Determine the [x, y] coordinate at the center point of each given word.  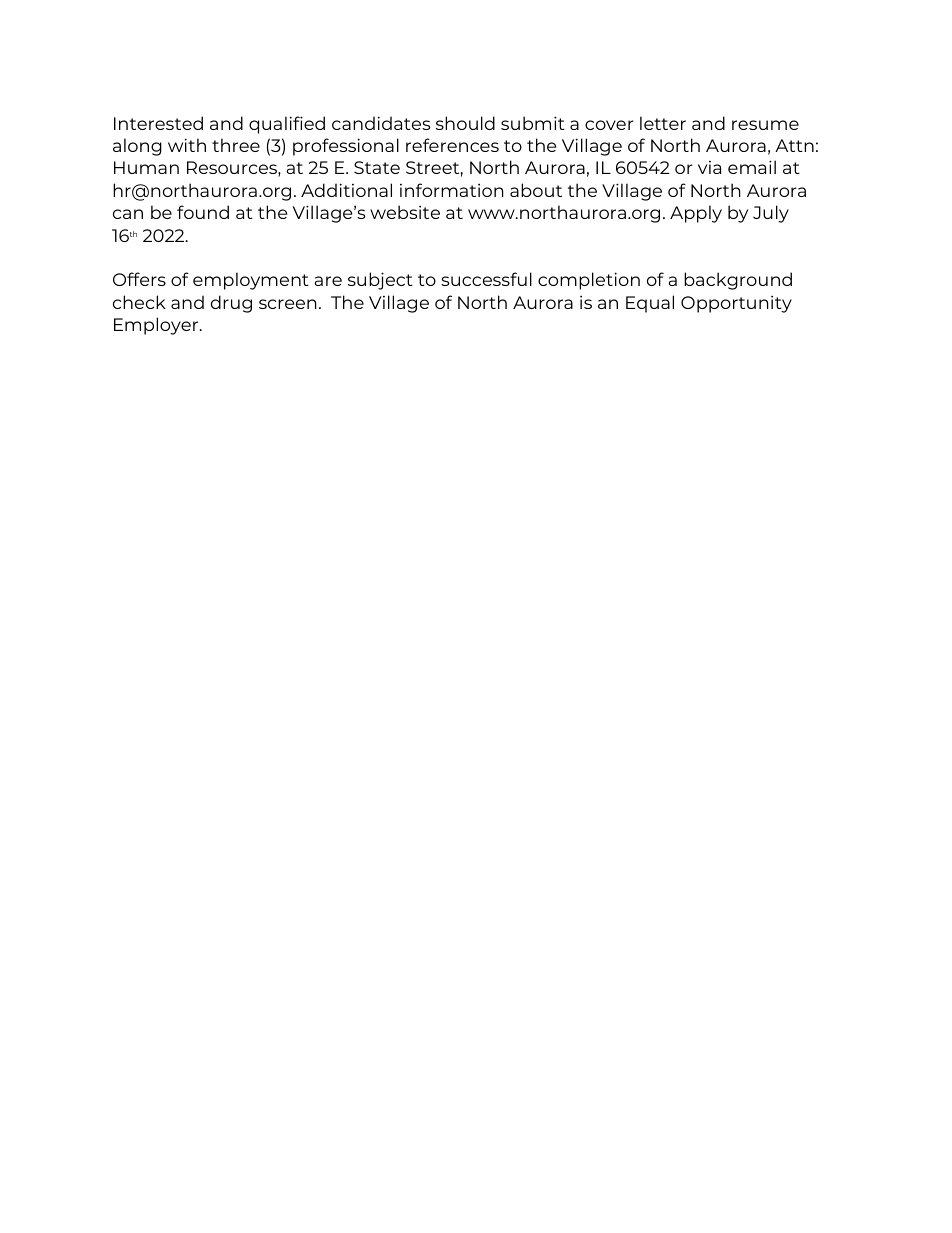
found [203, 212]
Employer [157, 326]
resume [765, 125]
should [465, 123]
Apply [696, 214]
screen [288, 304]
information [452, 190]
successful [486, 279]
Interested [158, 123]
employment [251, 281]
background [738, 281]
